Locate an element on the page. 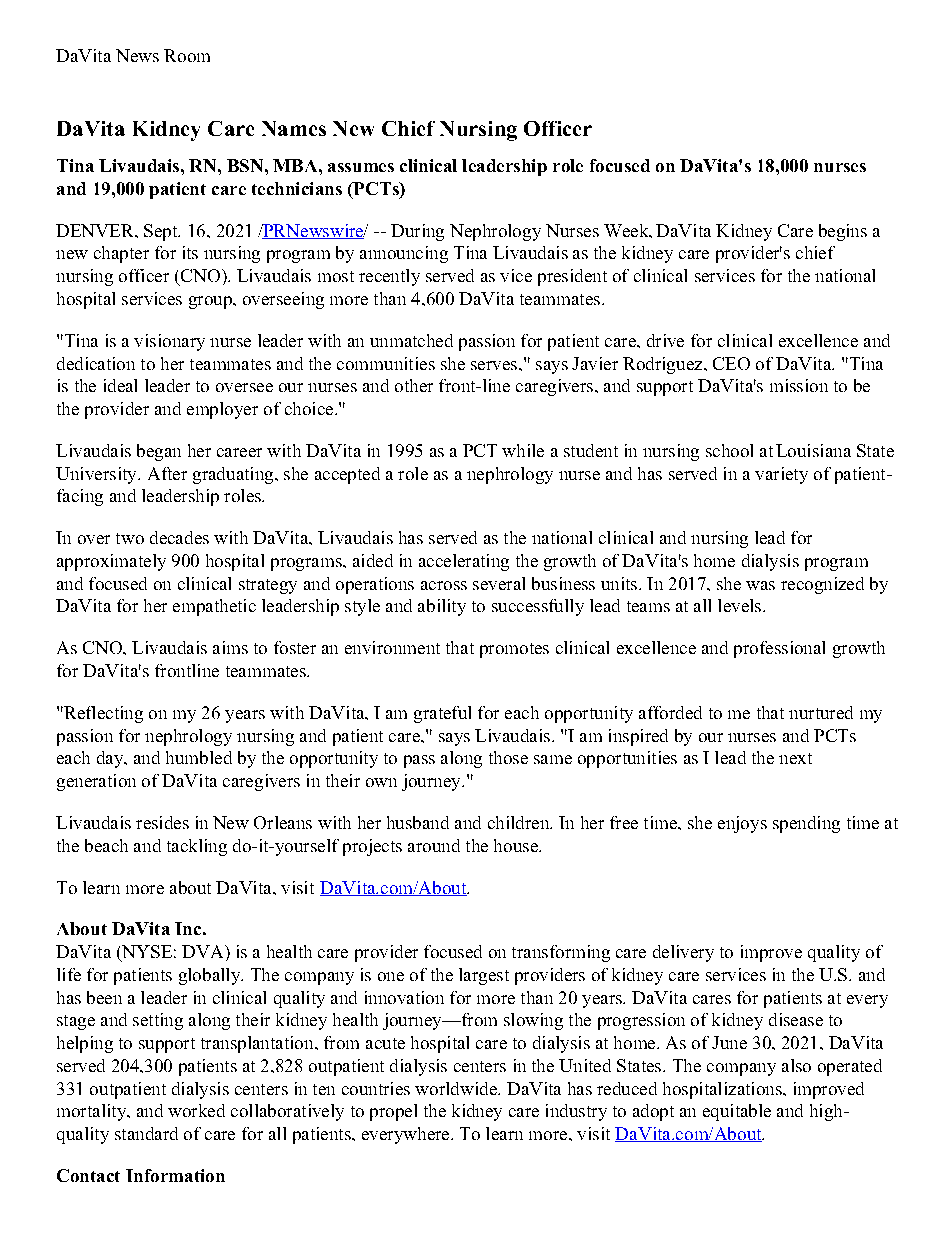  accelerating is located at coordinates (464, 562).
